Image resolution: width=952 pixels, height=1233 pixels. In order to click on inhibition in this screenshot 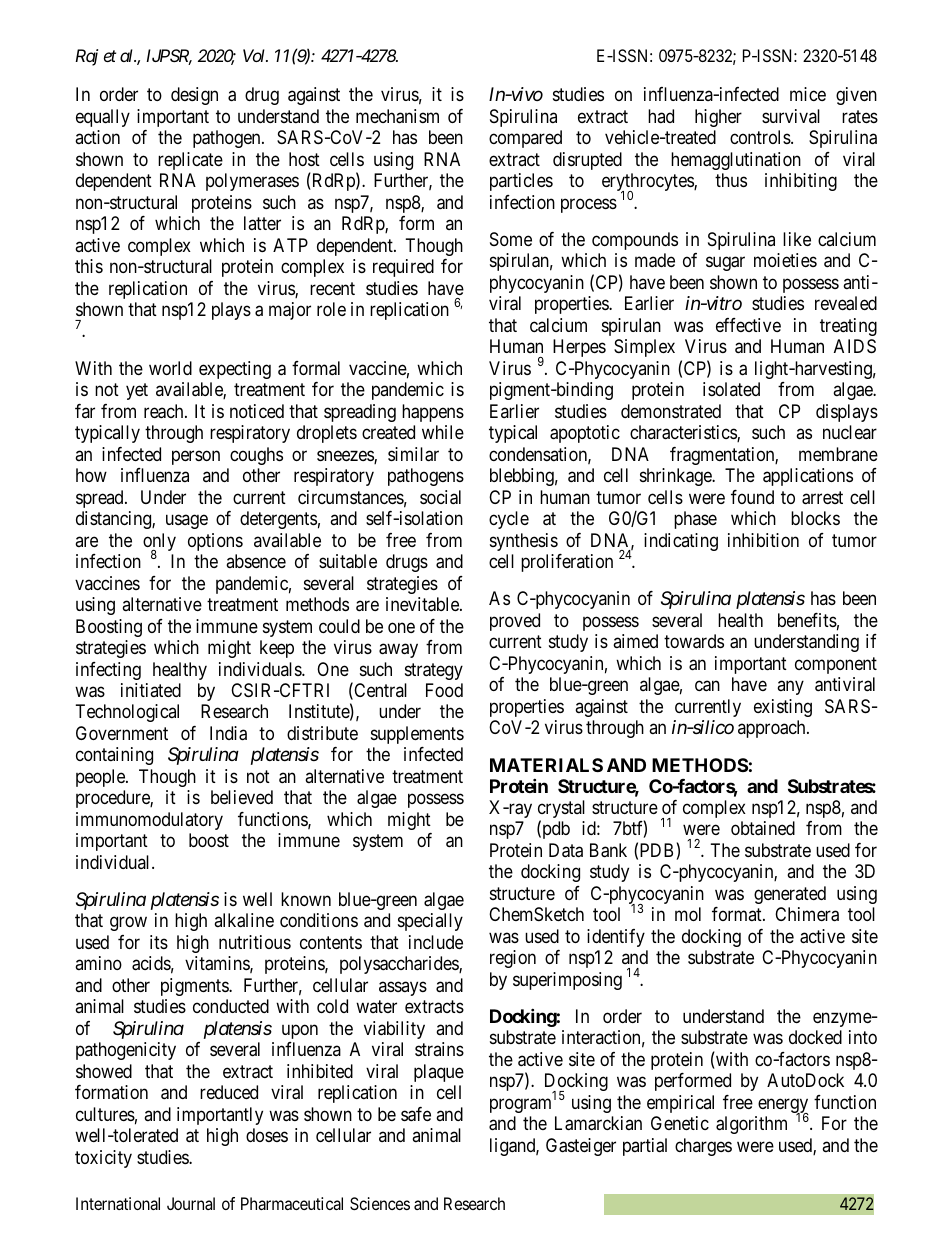, I will do `click(763, 540)`.
